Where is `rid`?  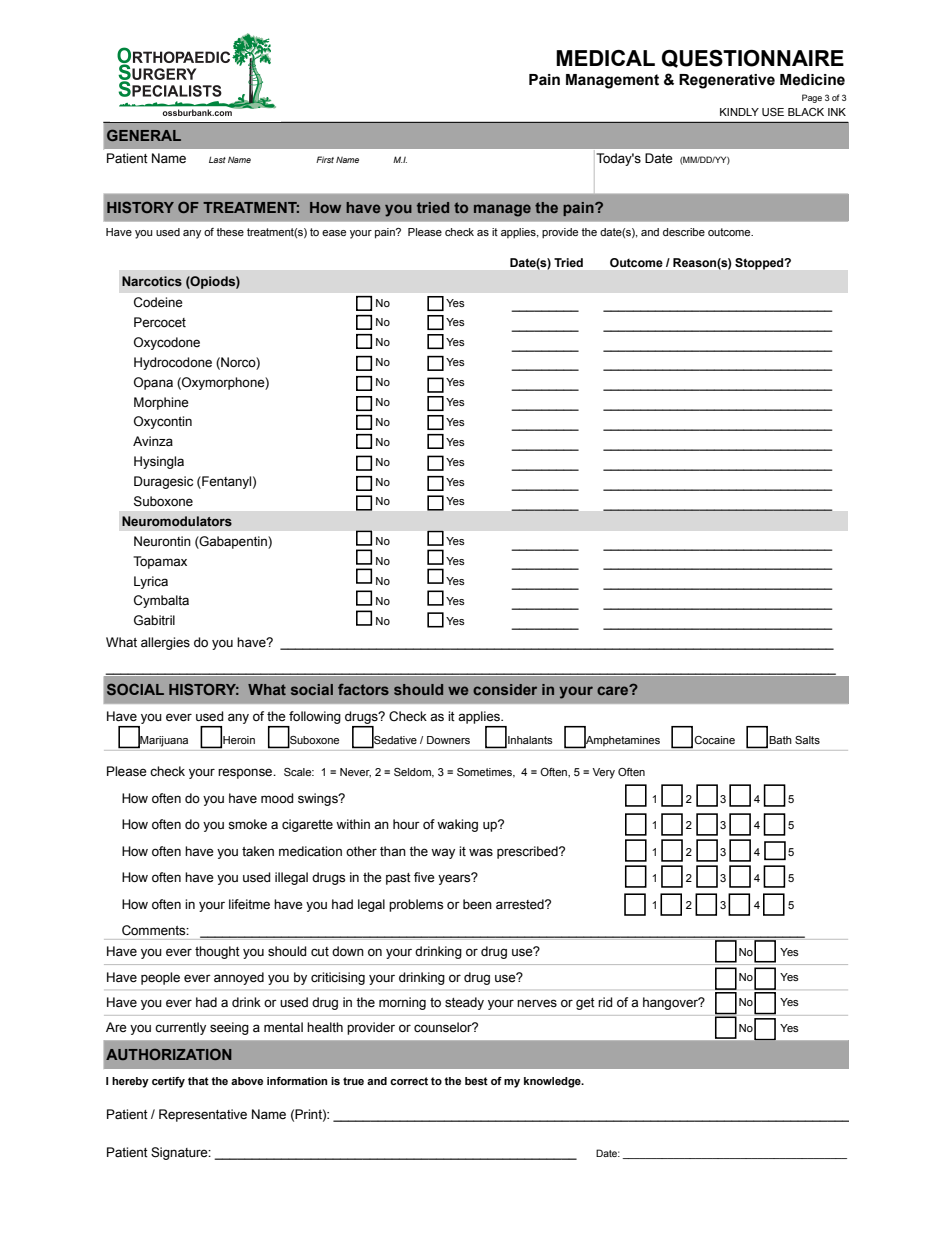 rid is located at coordinates (605, 1002).
